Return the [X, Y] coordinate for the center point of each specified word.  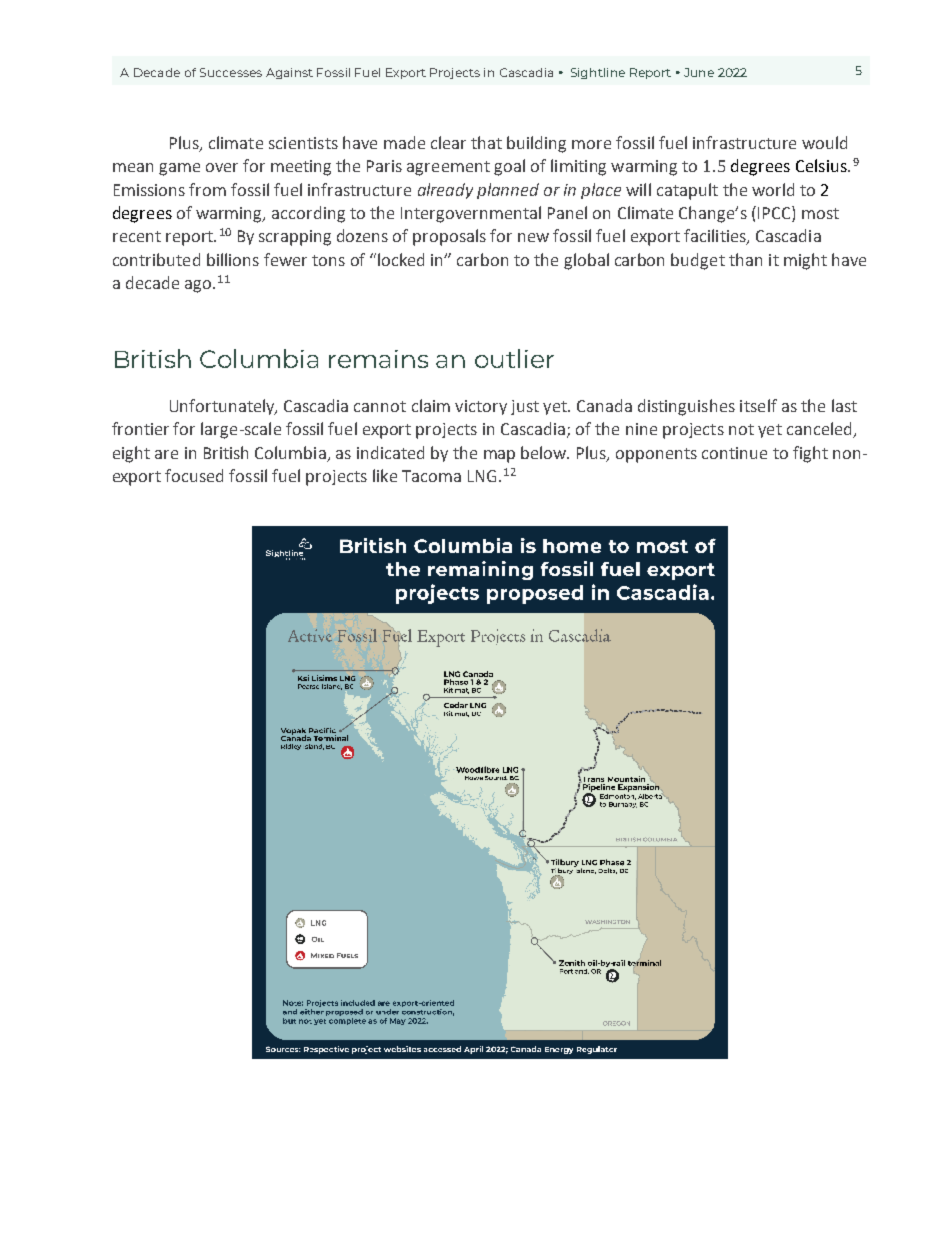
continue [734, 453]
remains [378, 359]
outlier [514, 358]
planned [508, 191]
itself [758, 405]
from [207, 189]
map [499, 456]
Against [289, 73]
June [699, 72]
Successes [231, 72]
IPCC [775, 212]
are [166, 454]
